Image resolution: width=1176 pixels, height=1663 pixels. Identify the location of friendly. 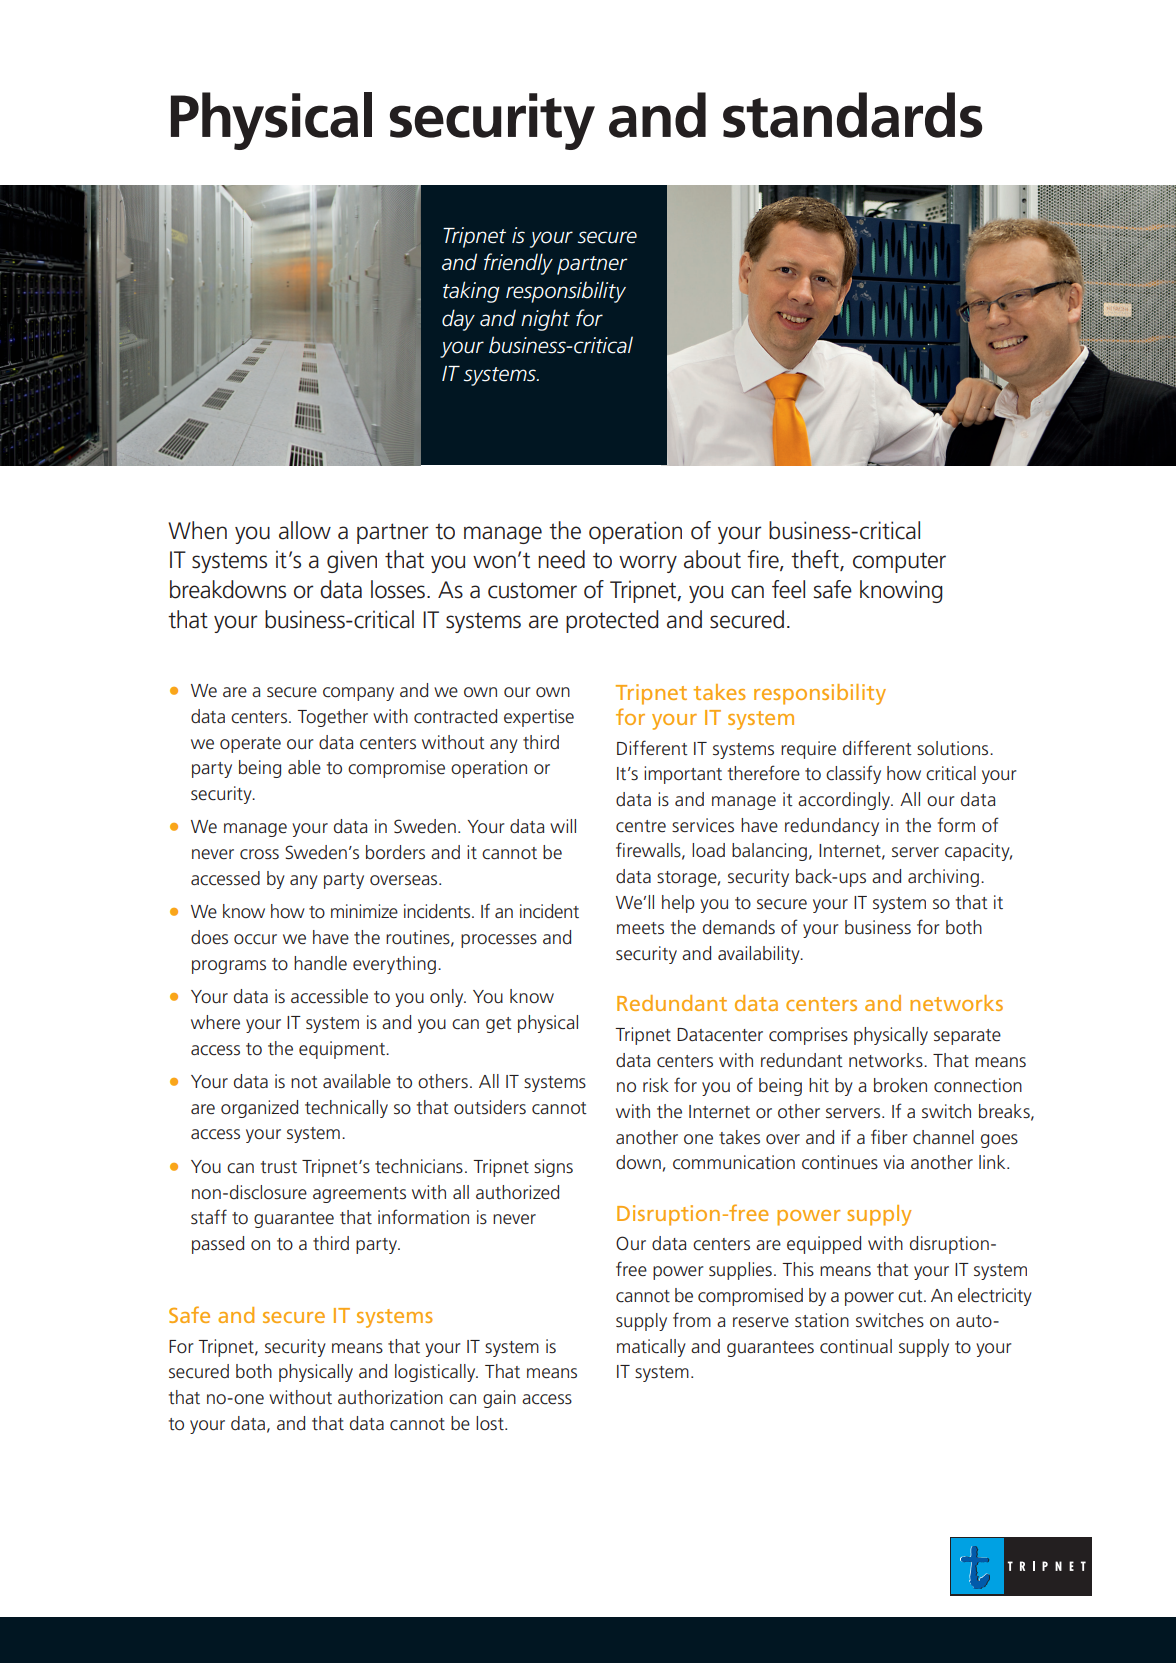
(518, 264).
